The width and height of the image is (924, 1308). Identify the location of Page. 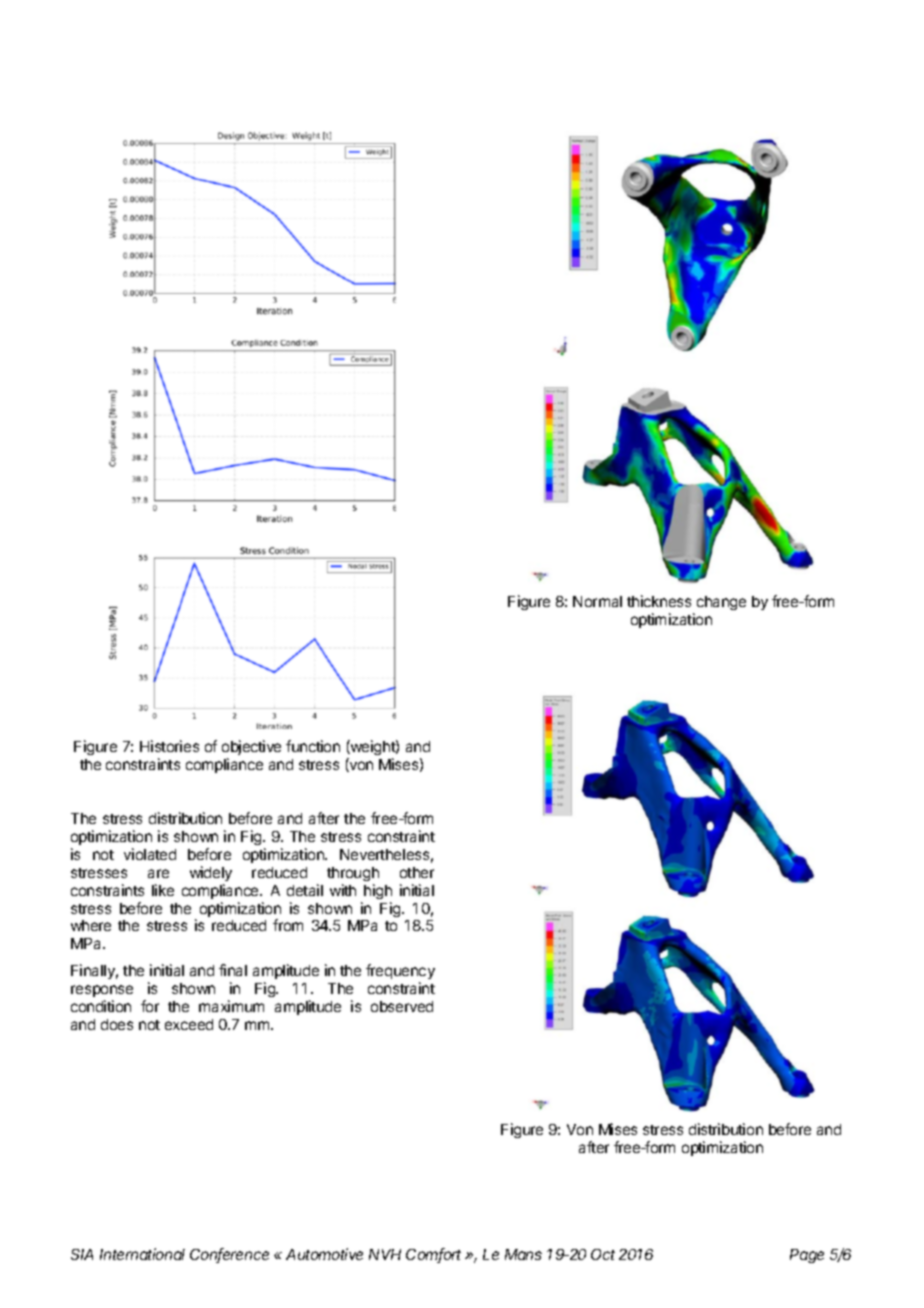
(807, 1256).
